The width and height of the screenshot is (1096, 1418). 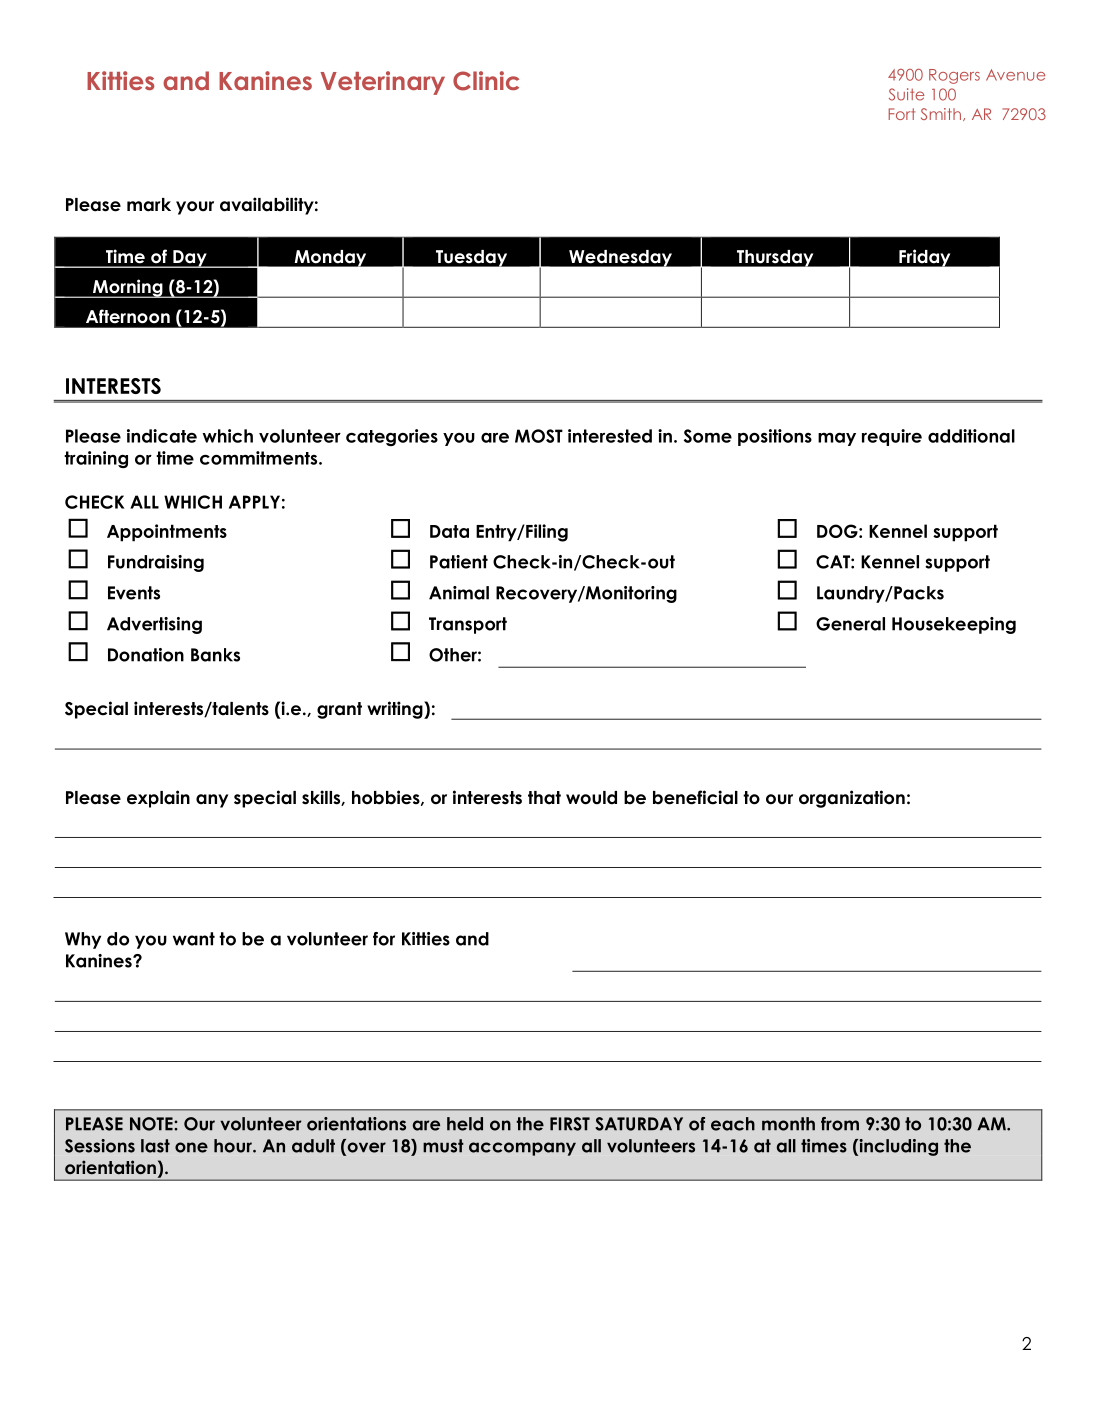 What do you see at coordinates (539, 436) in the screenshot?
I see `MOST` at bounding box center [539, 436].
